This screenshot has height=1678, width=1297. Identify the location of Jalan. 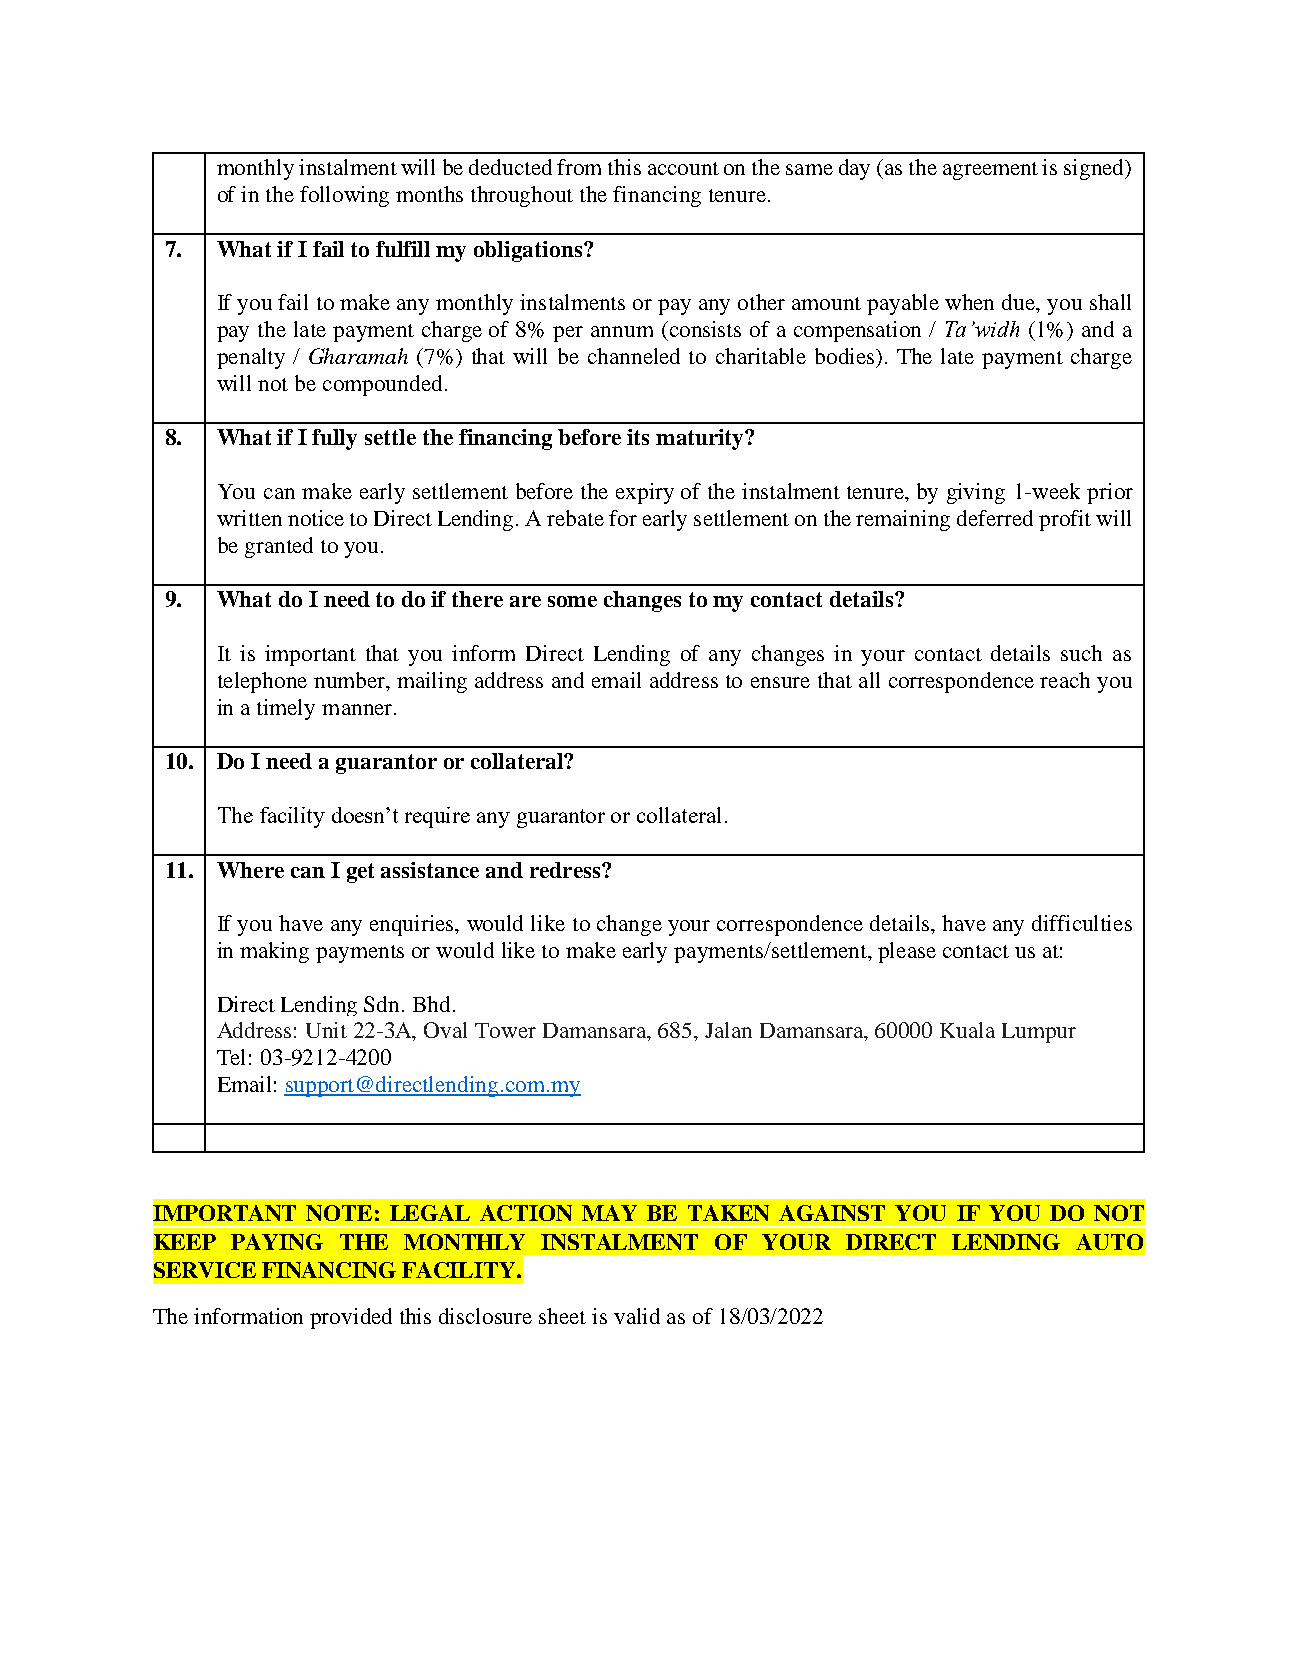
(728, 1030).
